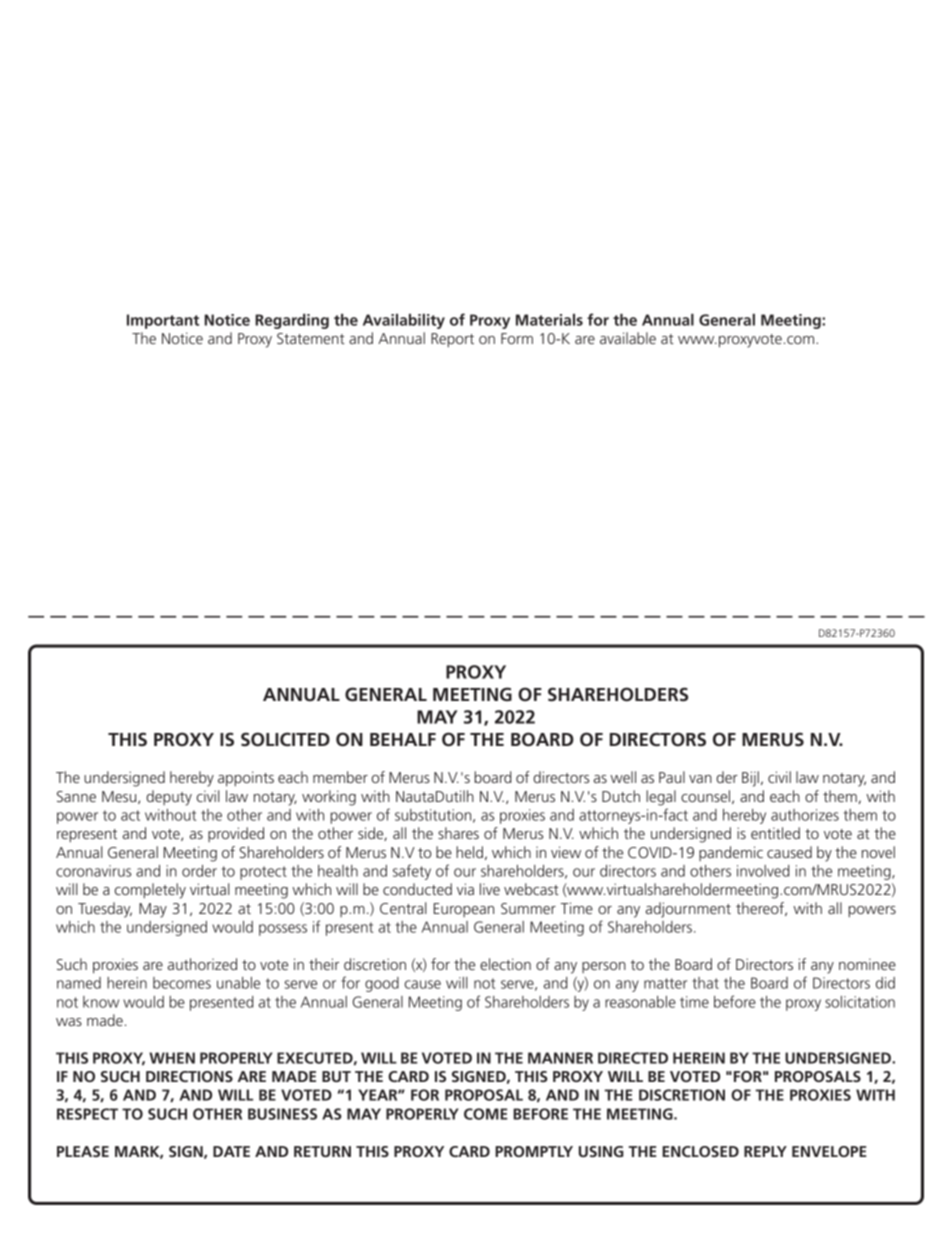 This image has width=952, height=1233. I want to click on SOLICITED, so click(285, 739).
